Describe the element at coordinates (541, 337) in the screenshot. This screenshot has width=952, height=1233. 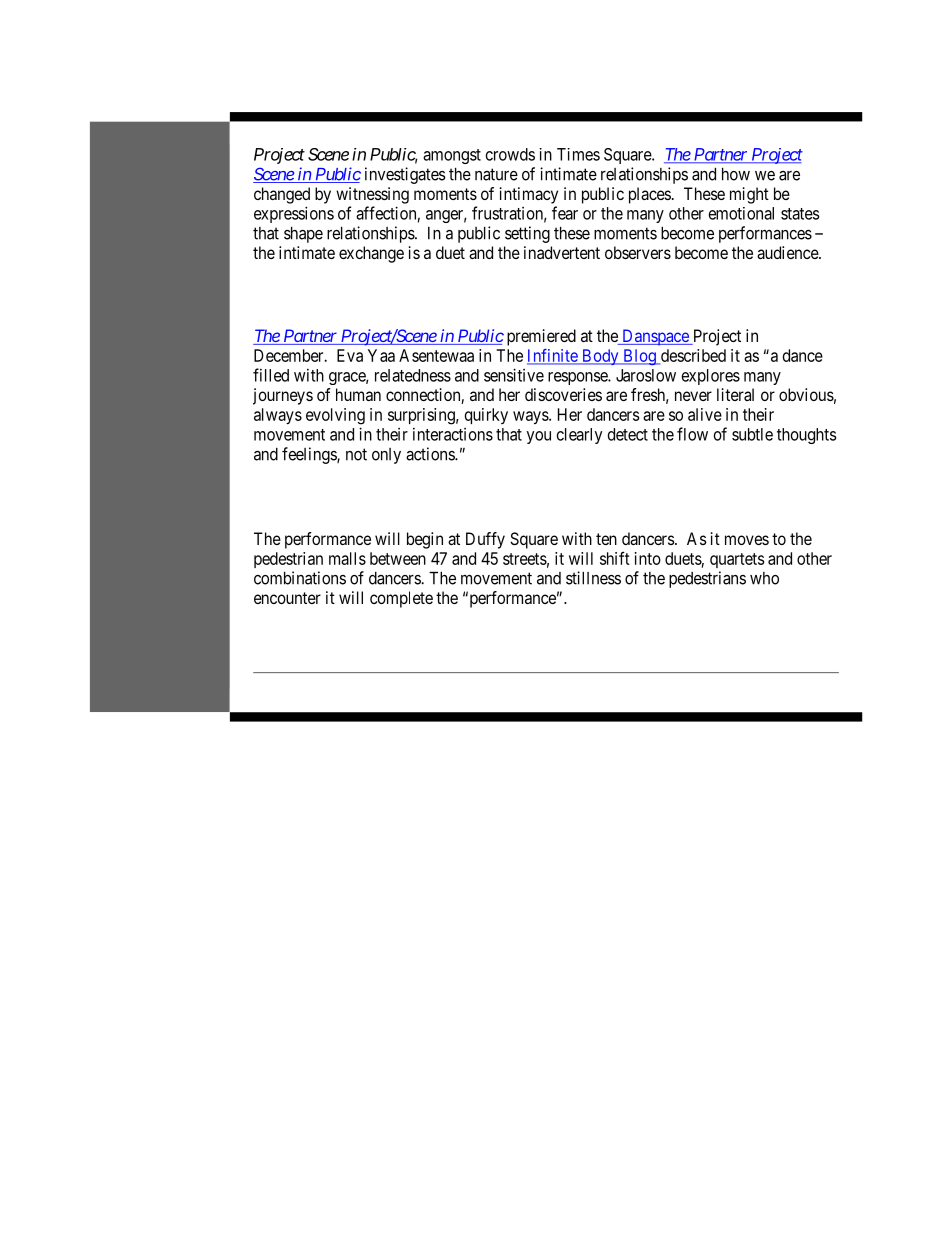
I see `premiered` at that location.
